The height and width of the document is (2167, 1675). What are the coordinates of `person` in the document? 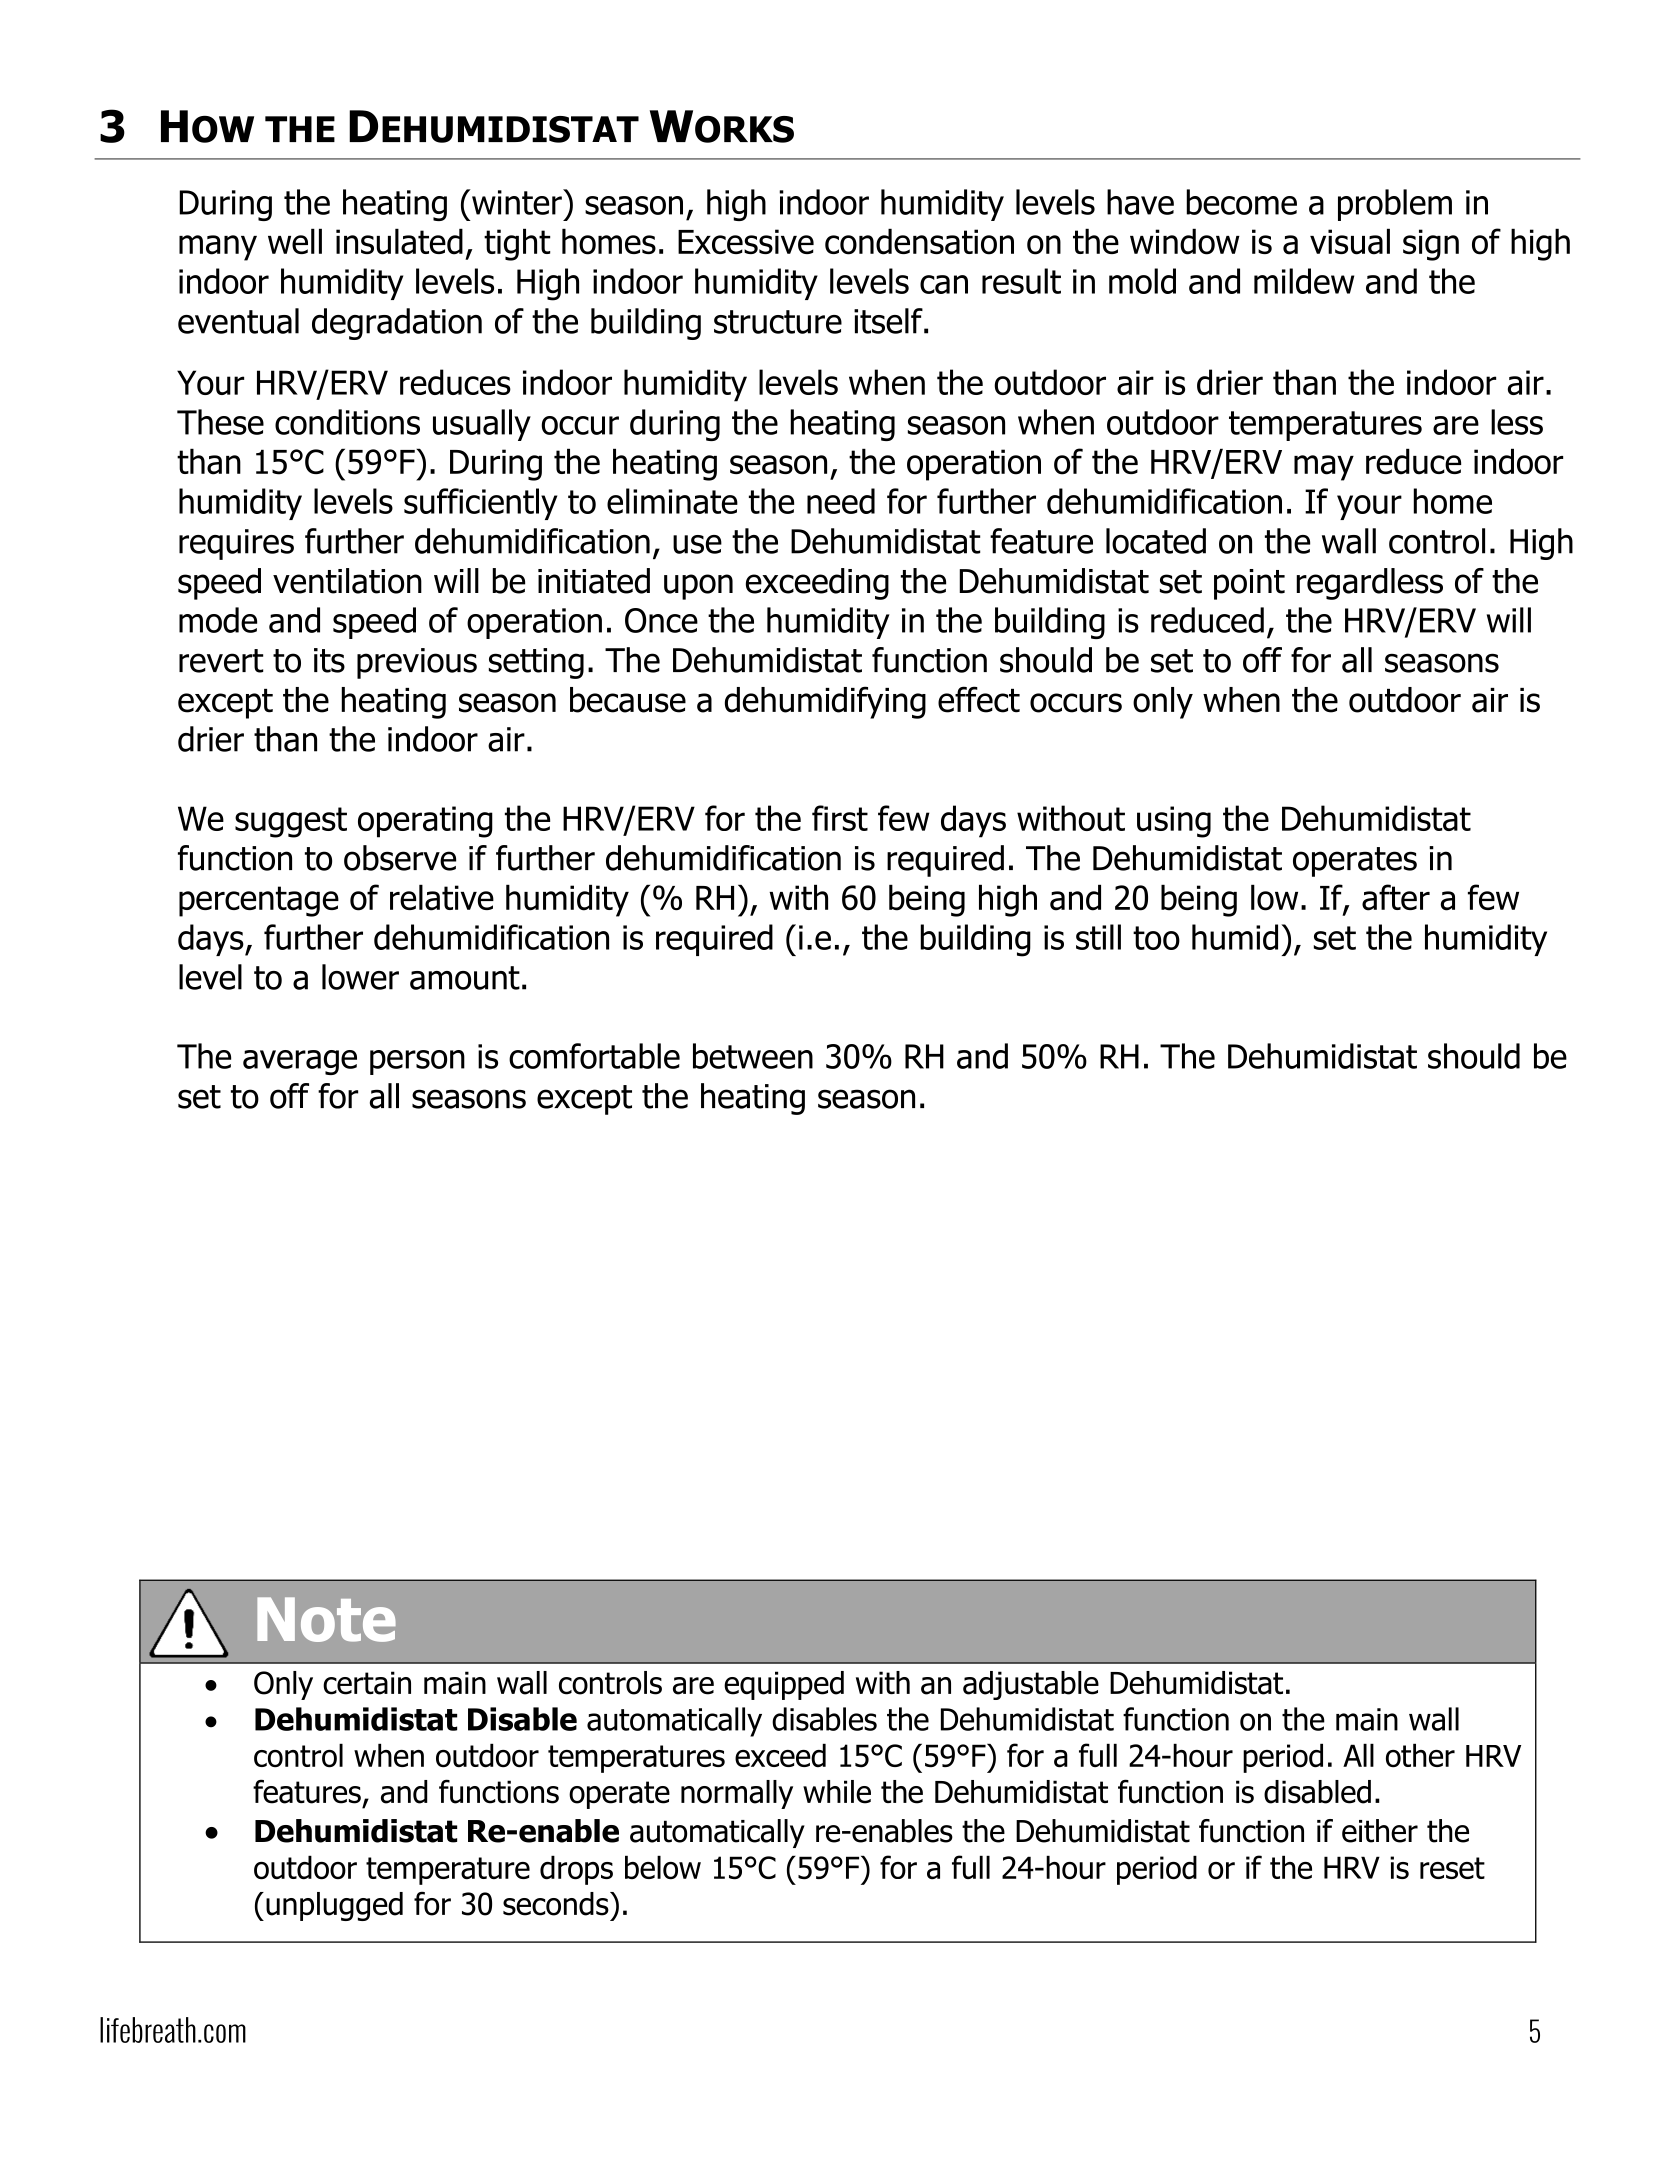 It's located at (417, 1062).
